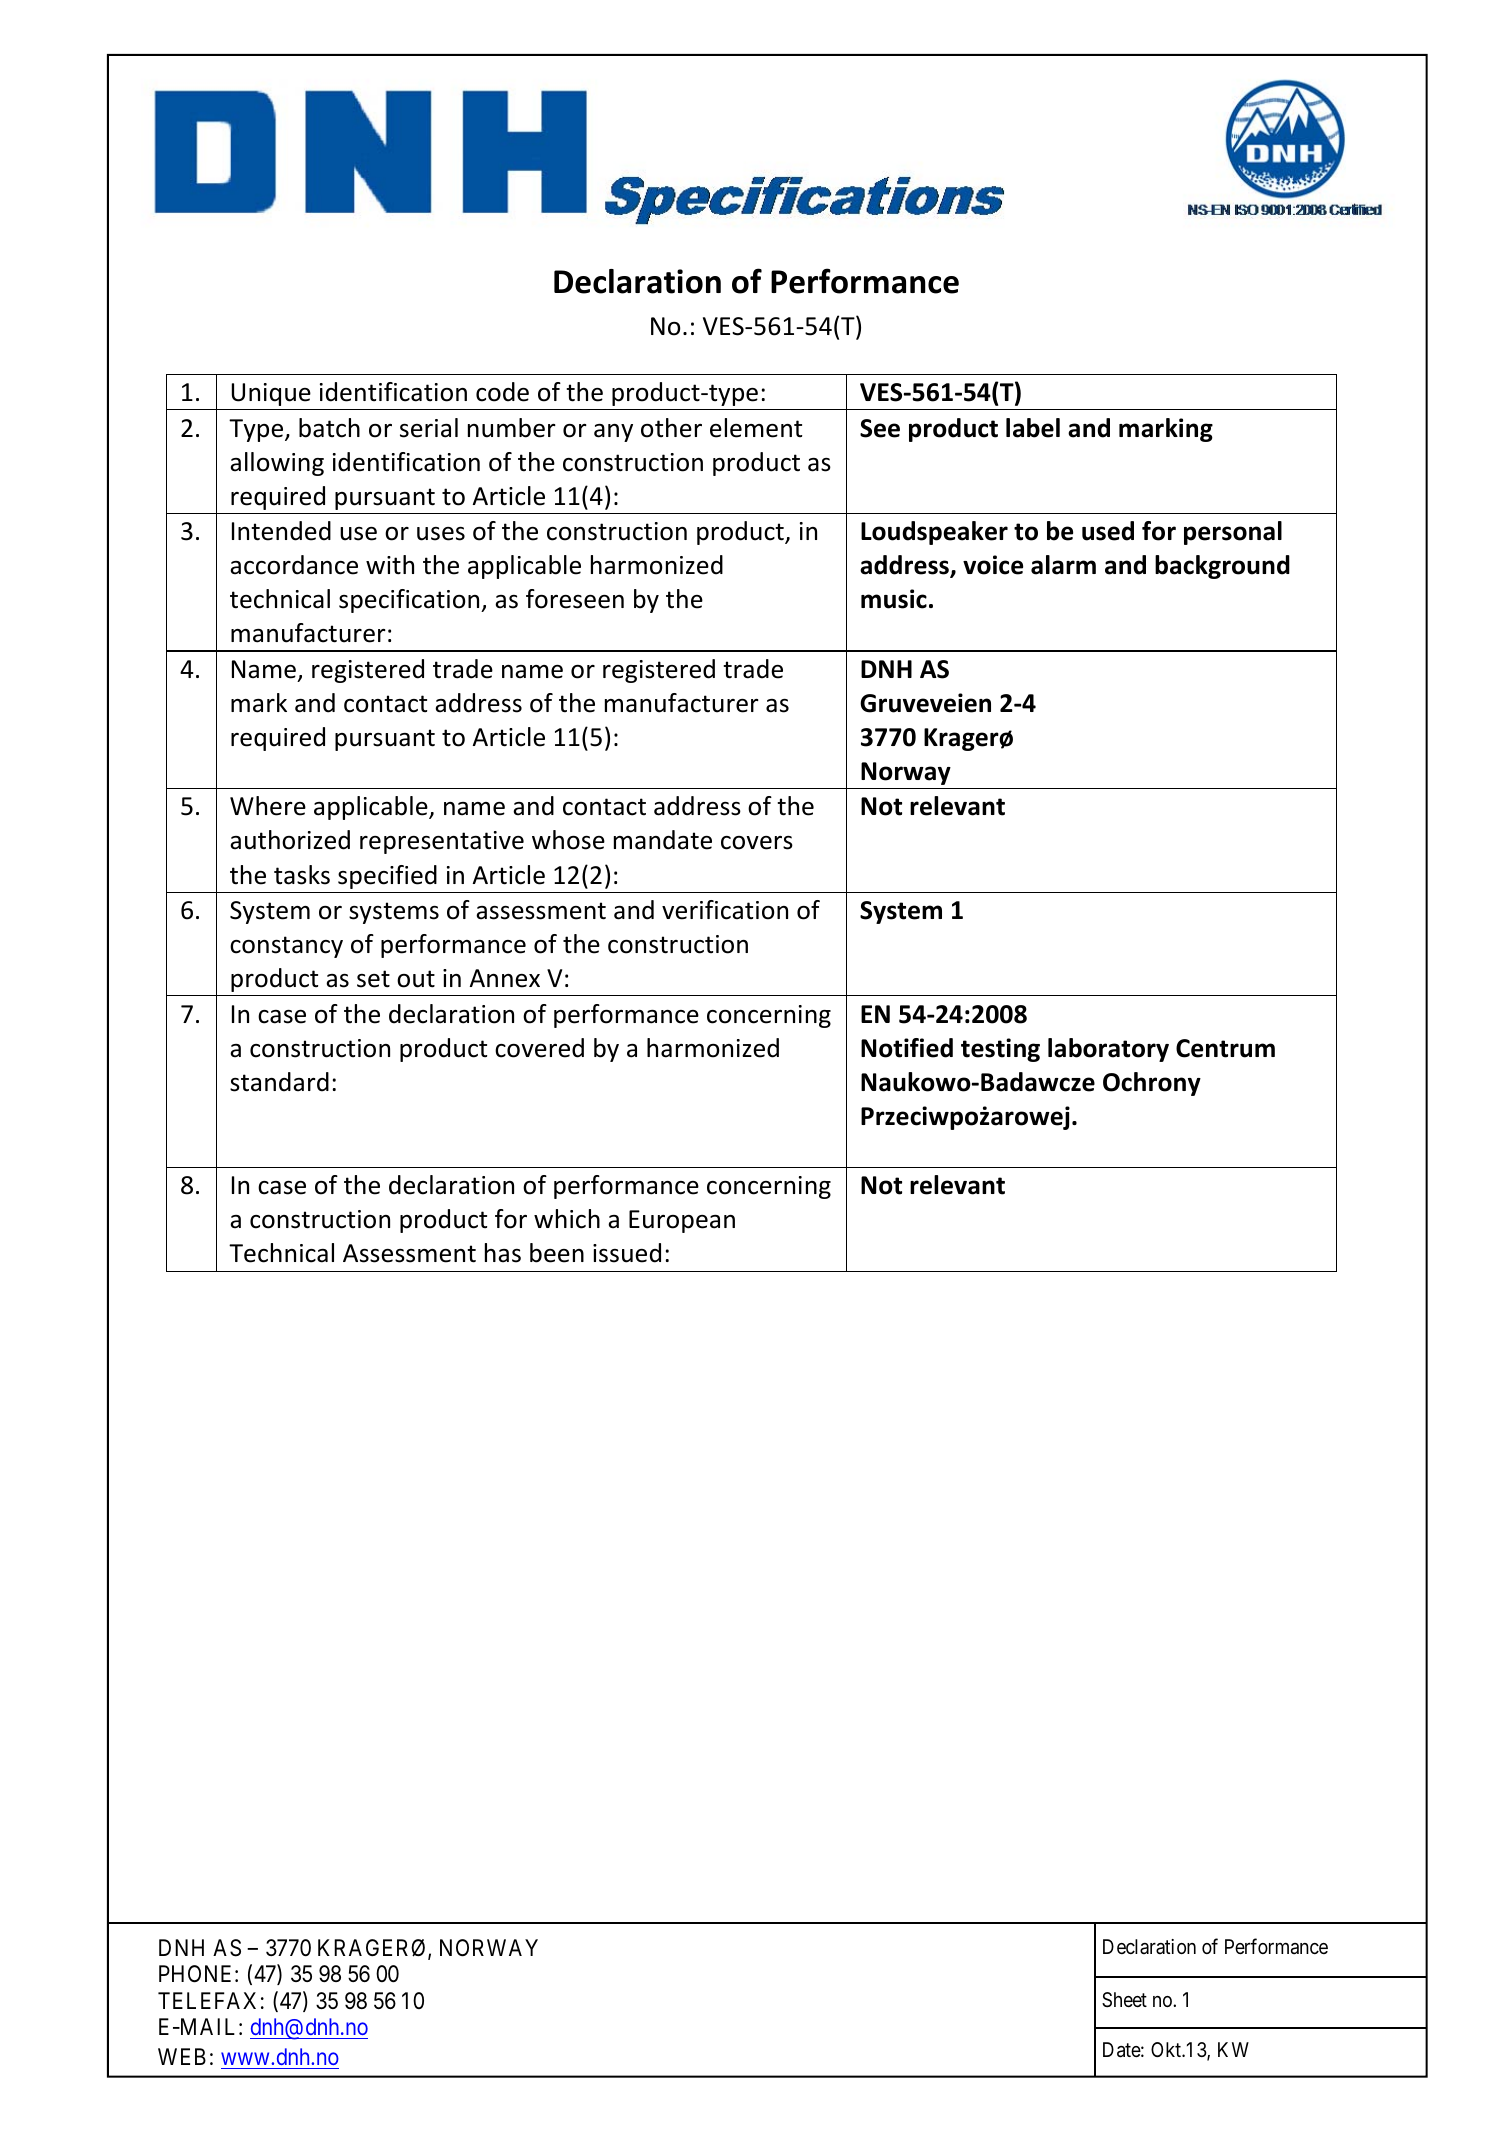 The height and width of the screenshot is (2138, 1512). Describe the element at coordinates (1033, 428) in the screenshot. I see `label` at that location.
